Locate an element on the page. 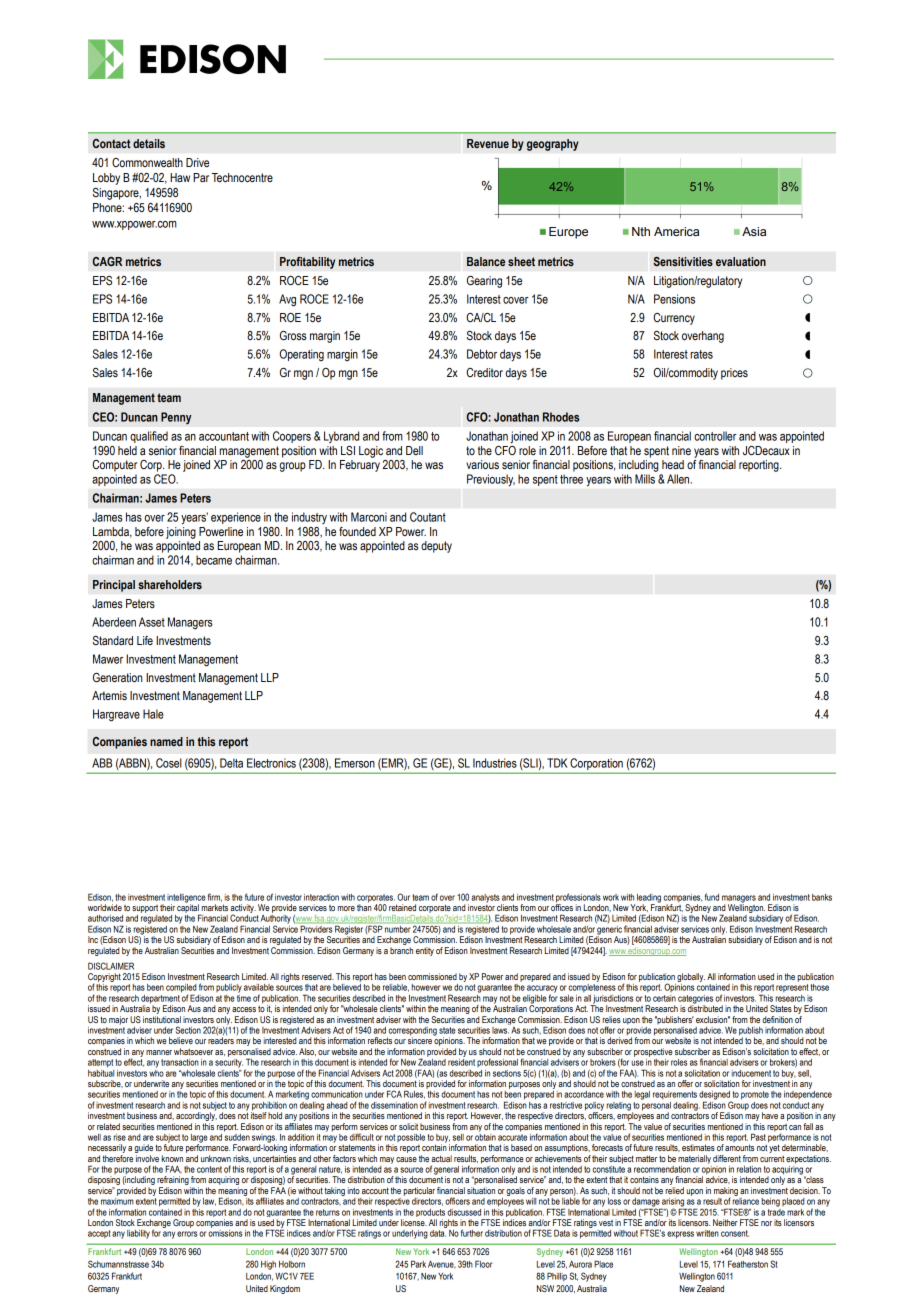 The image size is (924, 1308). Asia is located at coordinates (754, 232).
